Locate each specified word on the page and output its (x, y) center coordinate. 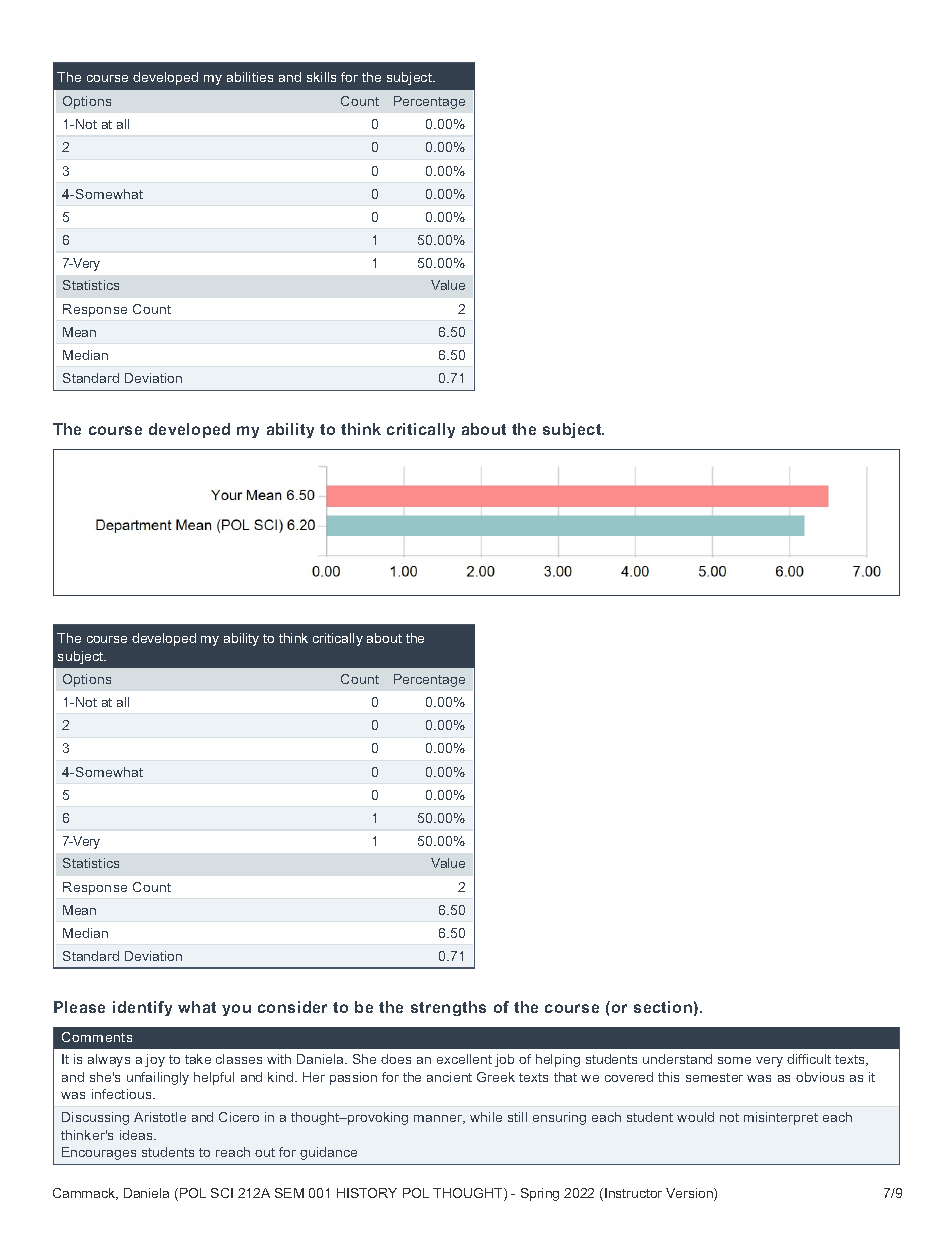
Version (690, 1194)
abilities (250, 77)
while (486, 1117)
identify (142, 1008)
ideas (138, 1135)
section (663, 1007)
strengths (448, 1008)
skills (321, 77)
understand (677, 1059)
